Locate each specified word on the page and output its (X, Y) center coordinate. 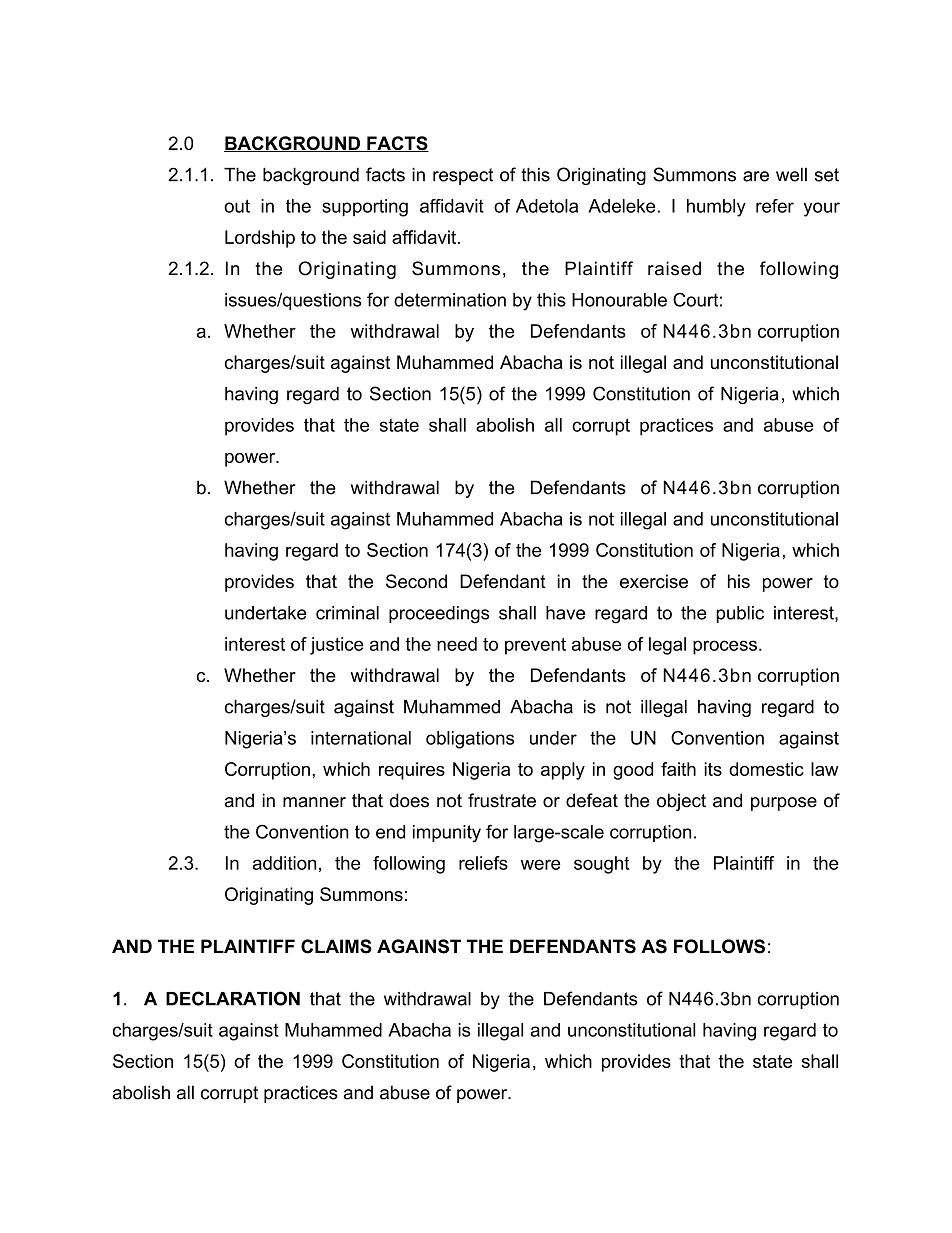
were (541, 864)
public (740, 614)
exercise (654, 581)
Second (416, 581)
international (361, 738)
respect (463, 176)
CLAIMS (336, 946)
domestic (766, 769)
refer (775, 206)
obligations (470, 740)
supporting (365, 208)
